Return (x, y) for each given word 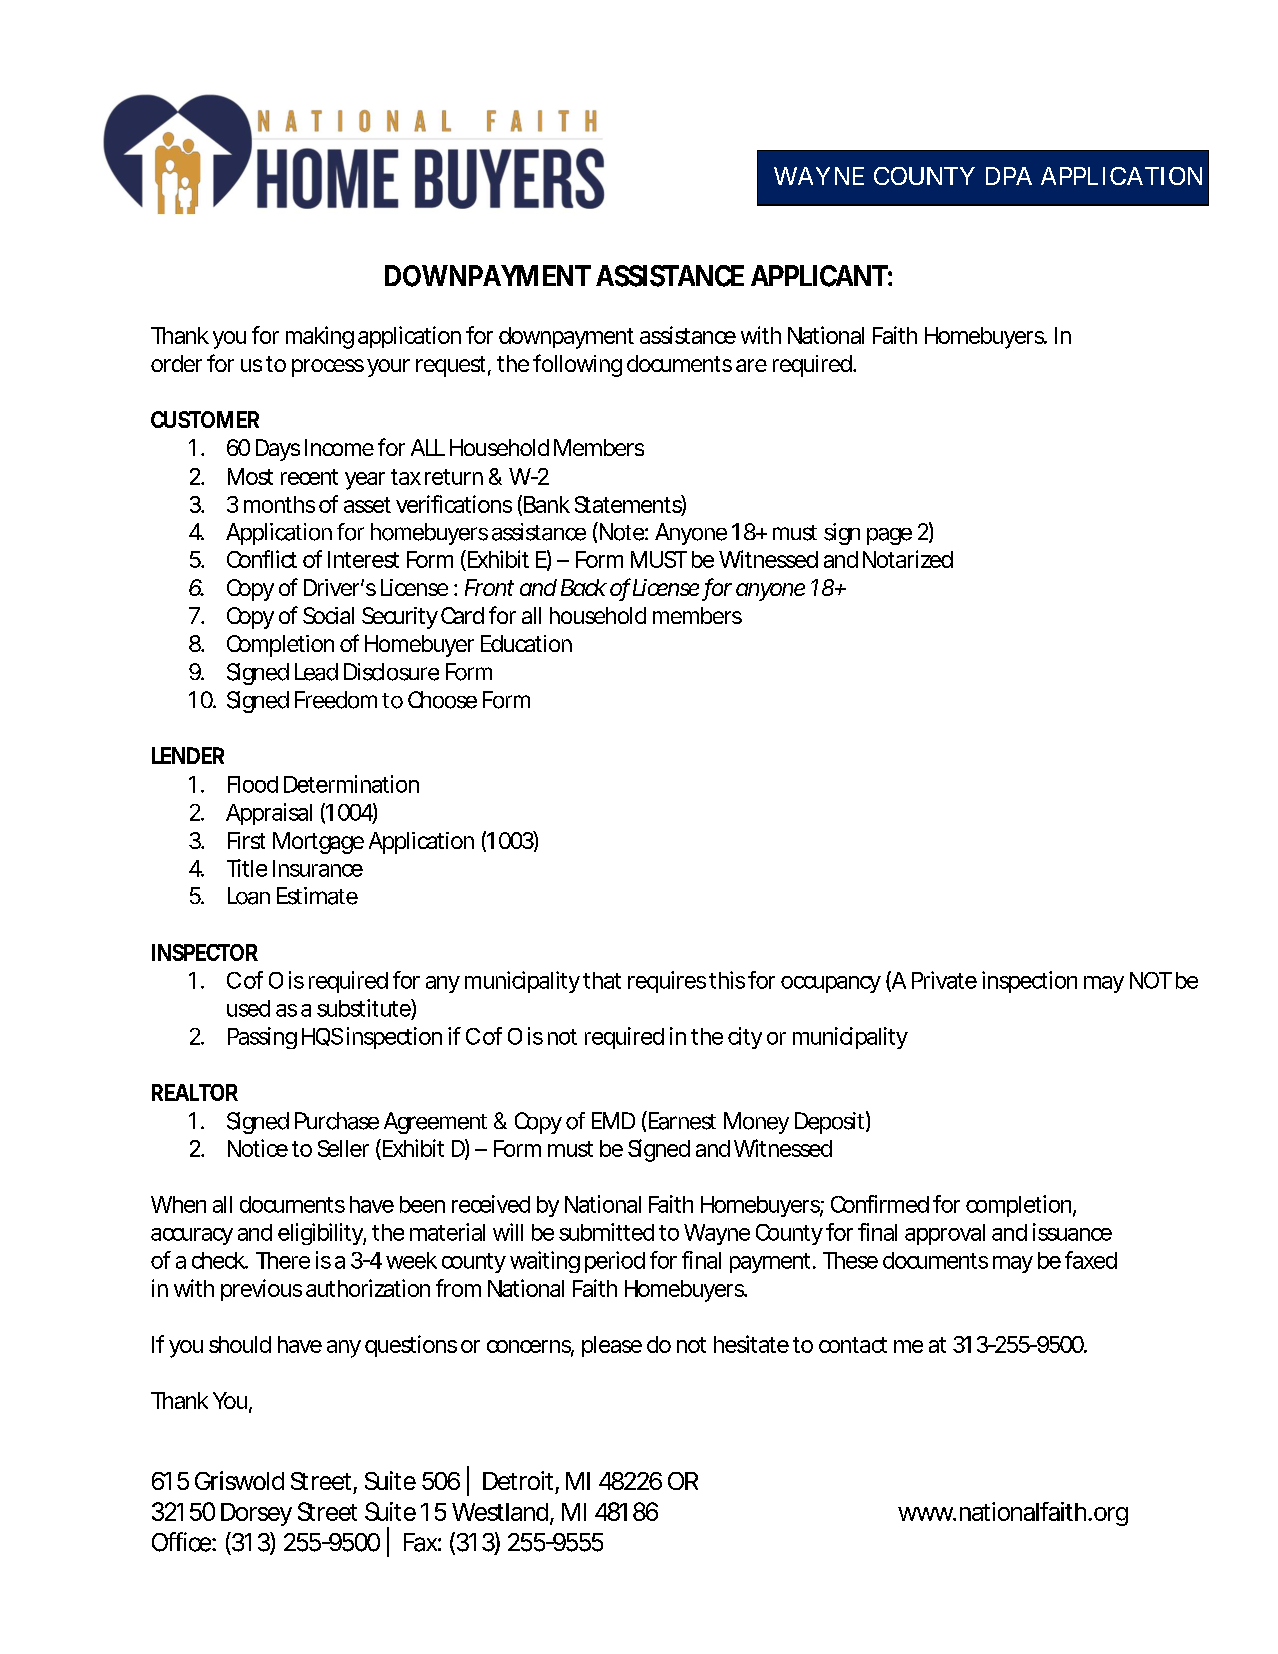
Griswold (239, 1480)
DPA (1009, 176)
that (602, 980)
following (577, 365)
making (320, 337)
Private (944, 980)
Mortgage (318, 843)
